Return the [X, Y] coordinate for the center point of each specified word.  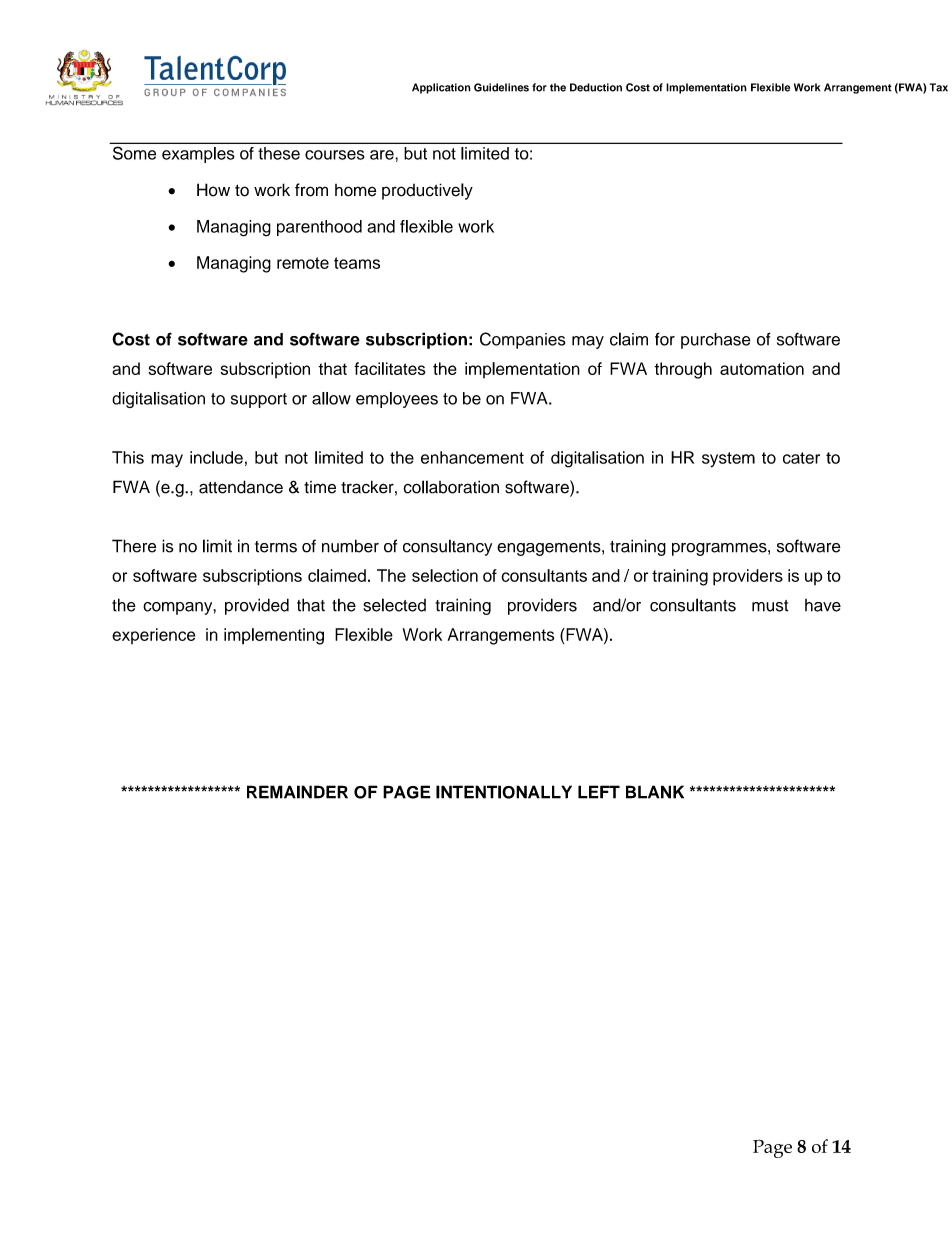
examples [198, 155]
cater [801, 458]
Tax [939, 87]
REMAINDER [297, 792]
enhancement [472, 457]
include [216, 457]
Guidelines [501, 87]
